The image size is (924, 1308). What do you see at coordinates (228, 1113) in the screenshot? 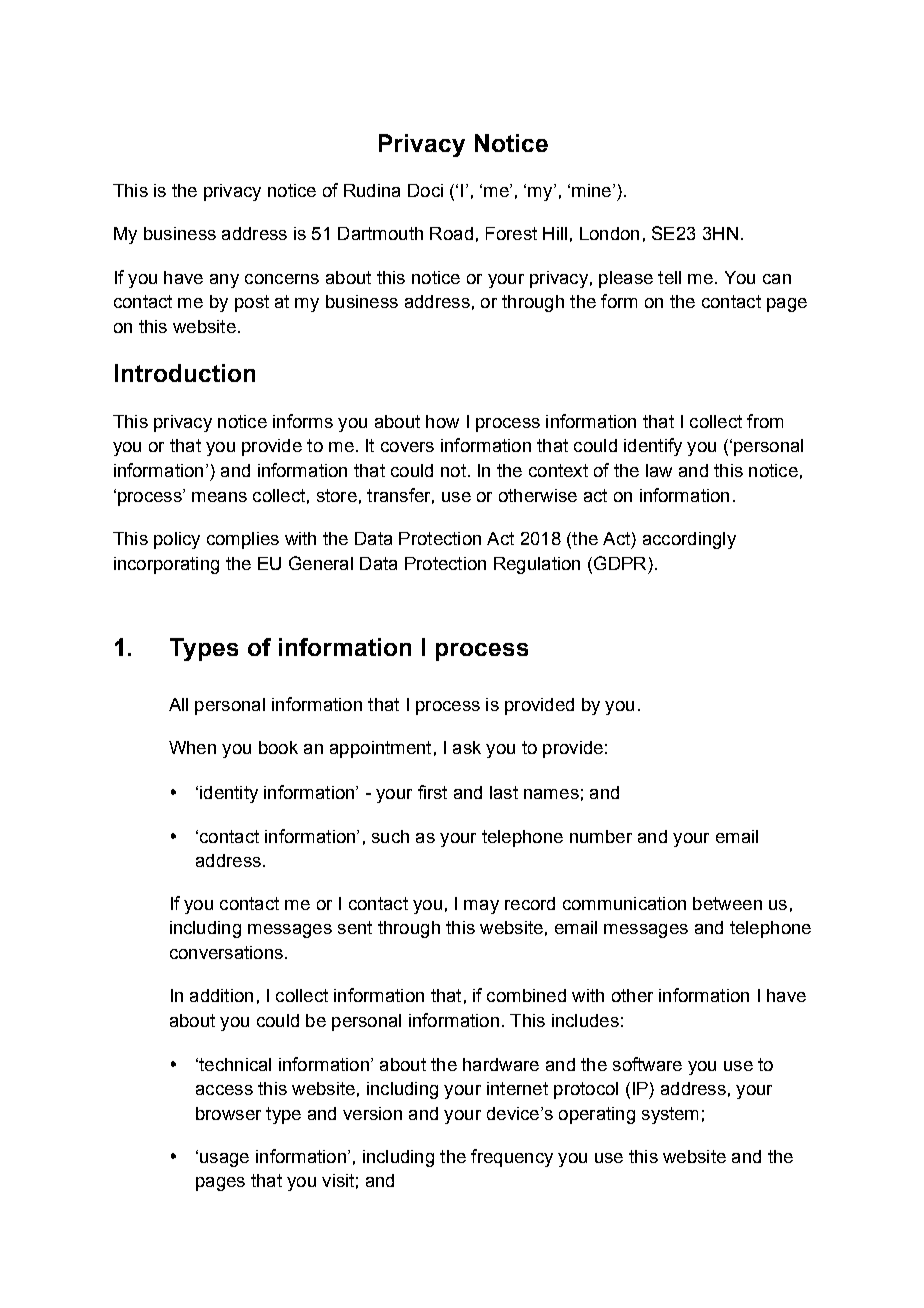
I see `browser` at bounding box center [228, 1113].
